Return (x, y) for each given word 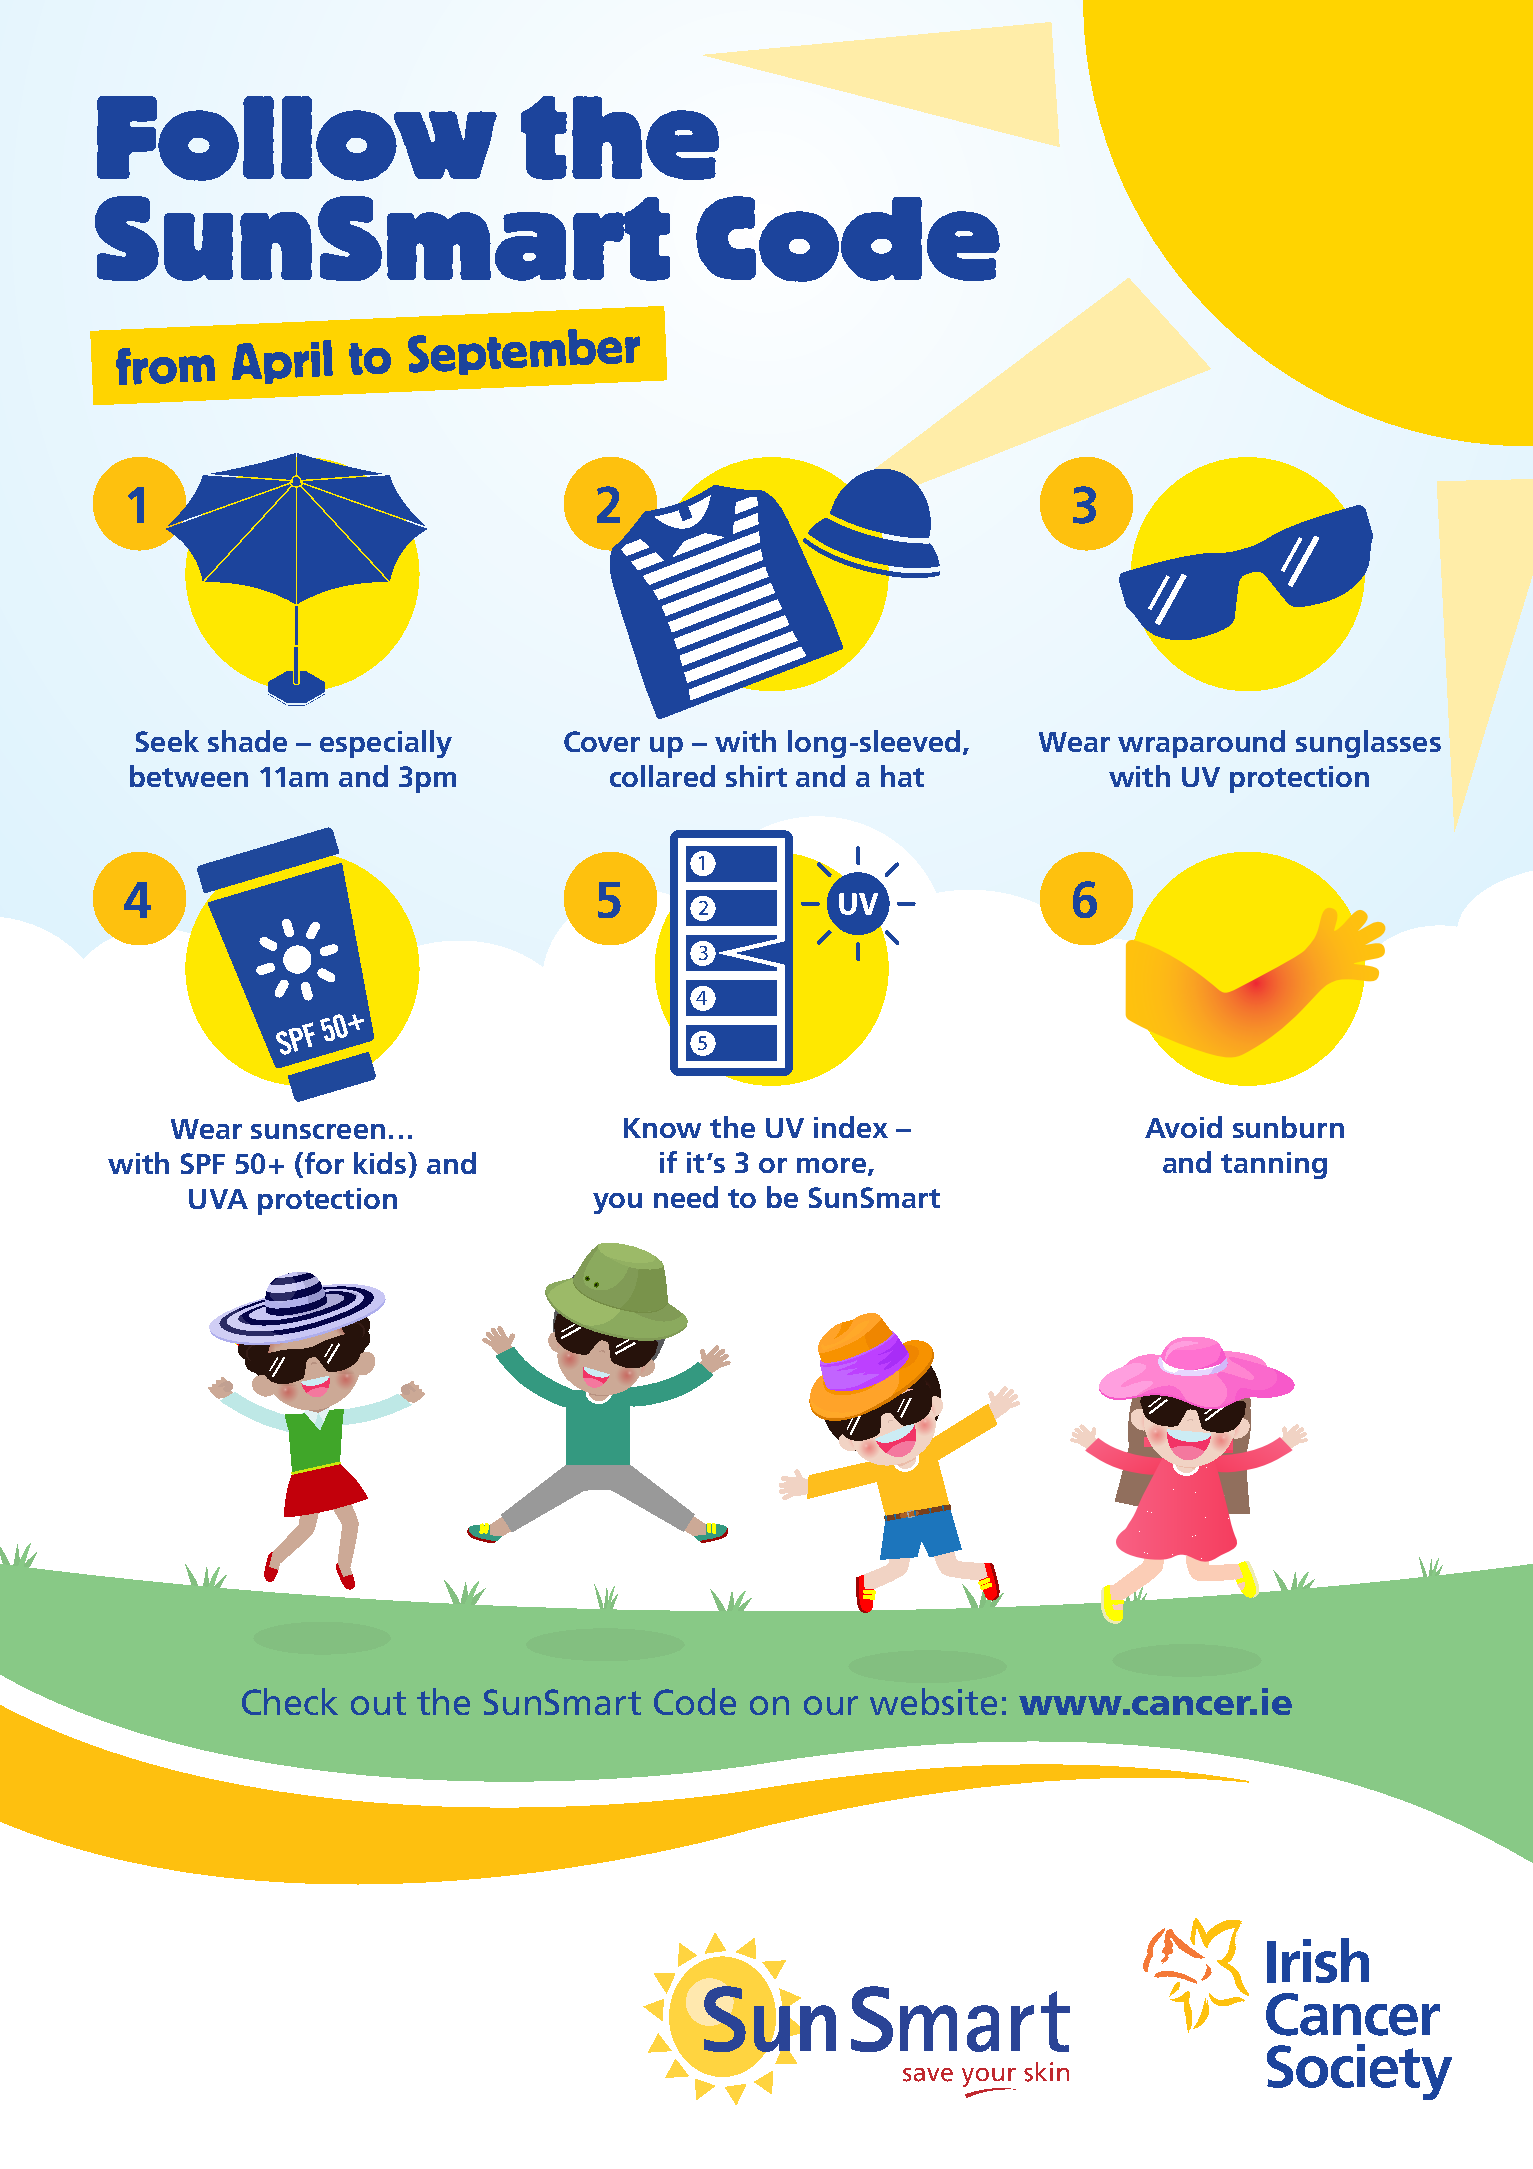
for (323, 1164)
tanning (1274, 1165)
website (933, 1701)
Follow (297, 138)
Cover (602, 741)
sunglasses (1368, 744)
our (831, 1705)
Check (290, 1701)
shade (247, 741)
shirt (756, 776)
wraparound (1201, 744)
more (831, 1165)
